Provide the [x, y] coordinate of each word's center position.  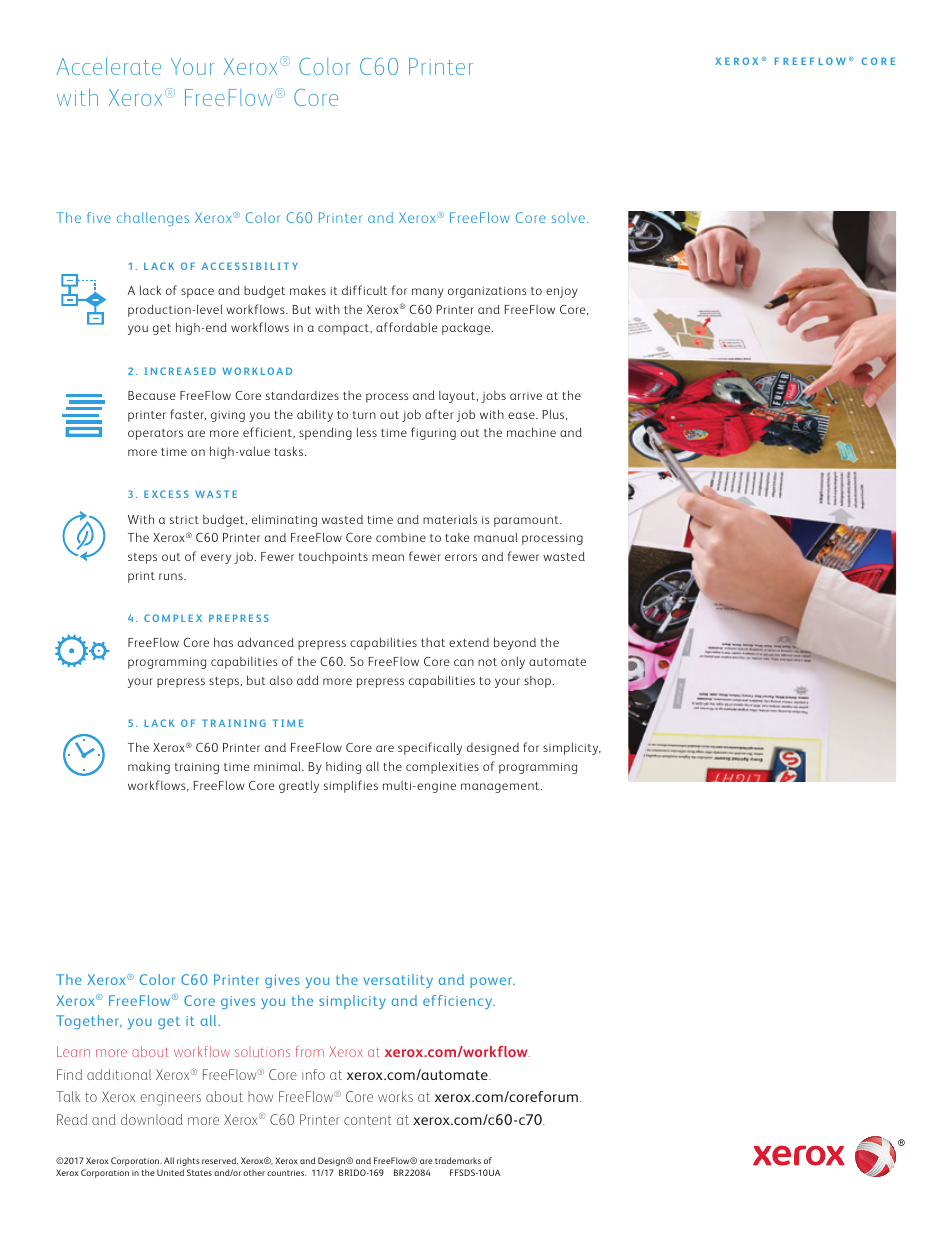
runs [172, 576]
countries [286, 1173]
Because [151, 395]
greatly [299, 786]
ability [315, 415]
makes [308, 290]
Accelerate [109, 66]
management [501, 787]
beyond [515, 643]
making [149, 768]
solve [568, 217]
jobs [493, 397]
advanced [266, 642]
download [152, 1119]
